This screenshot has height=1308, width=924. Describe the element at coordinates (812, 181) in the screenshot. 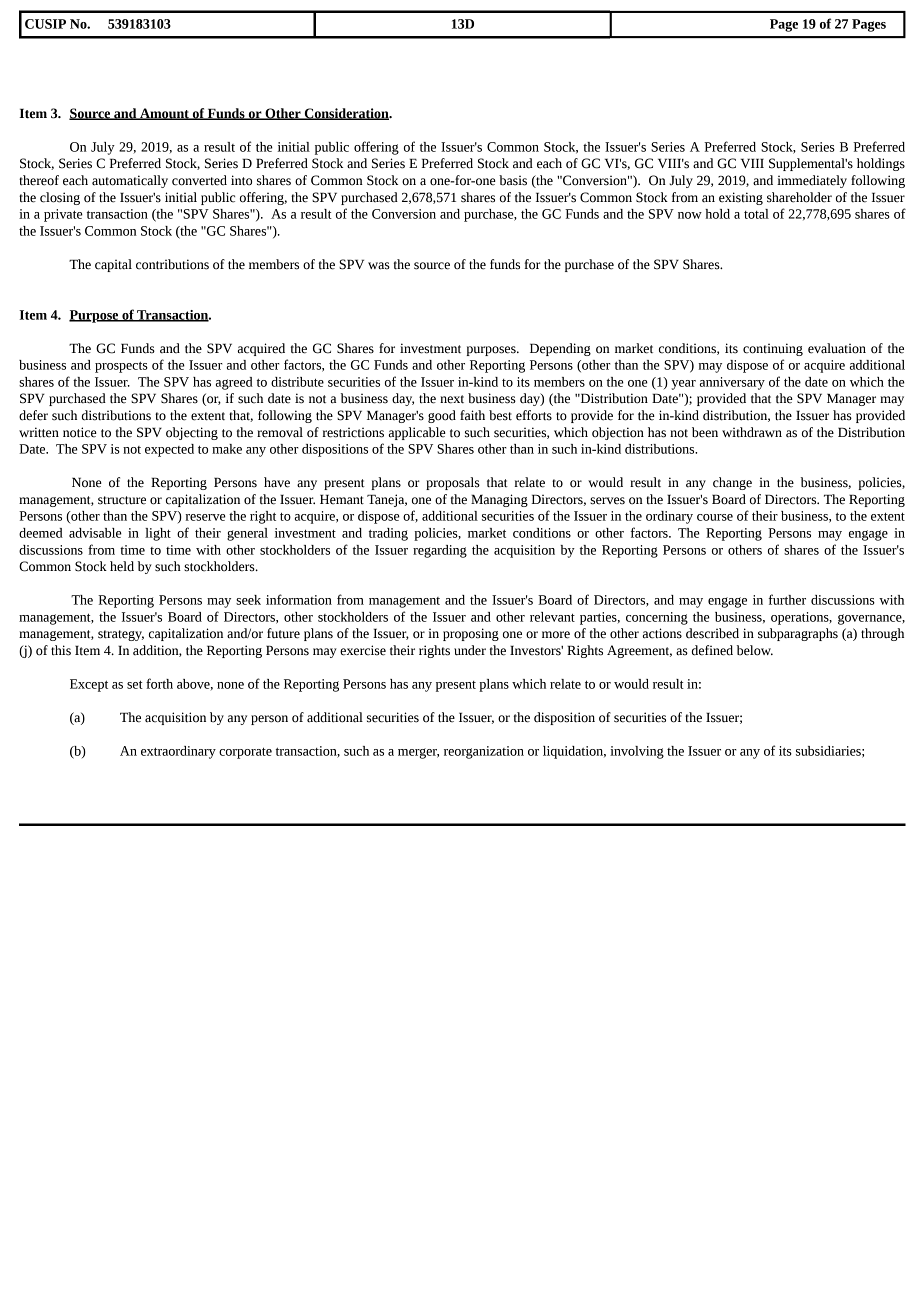

I see `immediately` at that location.
